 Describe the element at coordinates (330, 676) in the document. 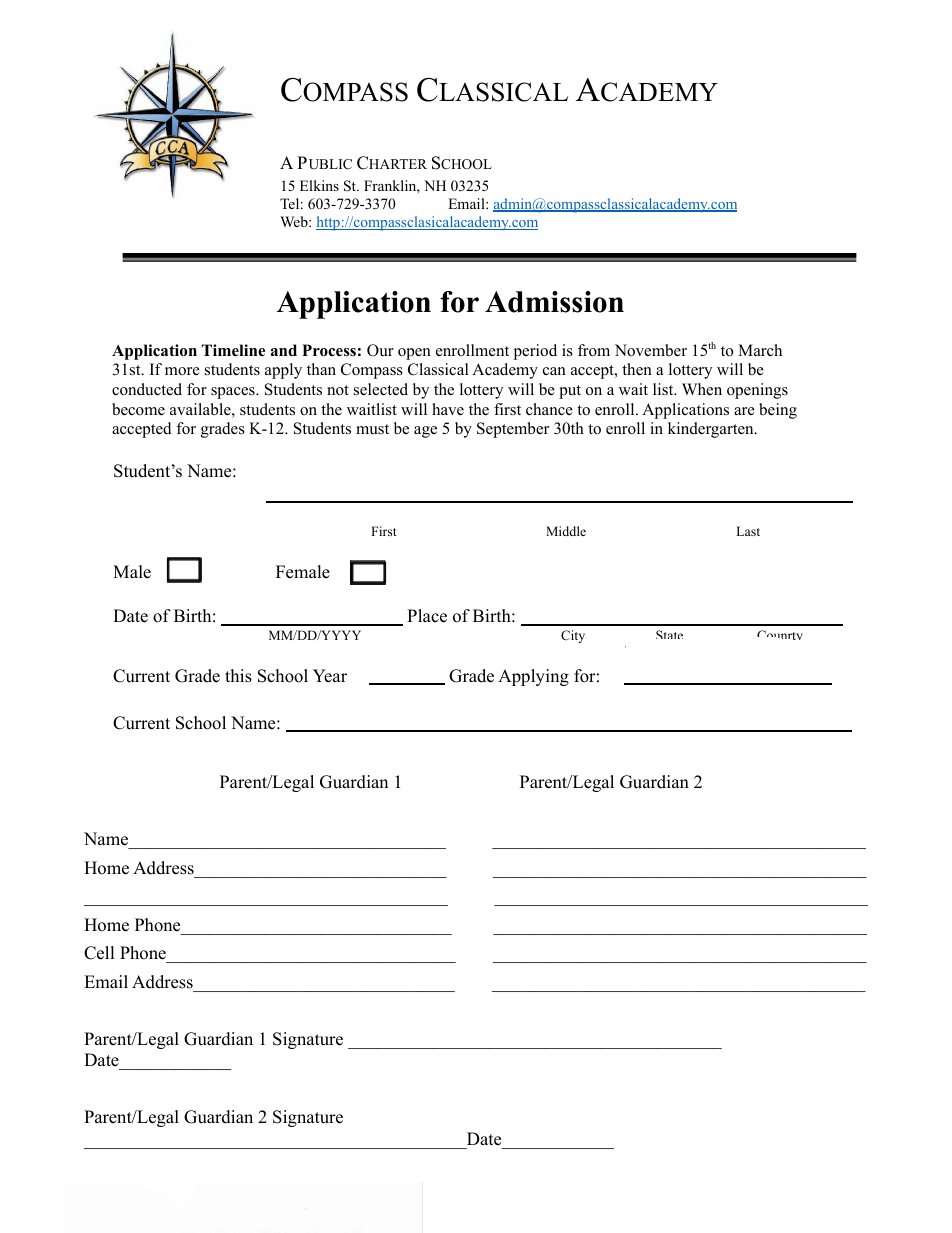

I see `Year` at that location.
